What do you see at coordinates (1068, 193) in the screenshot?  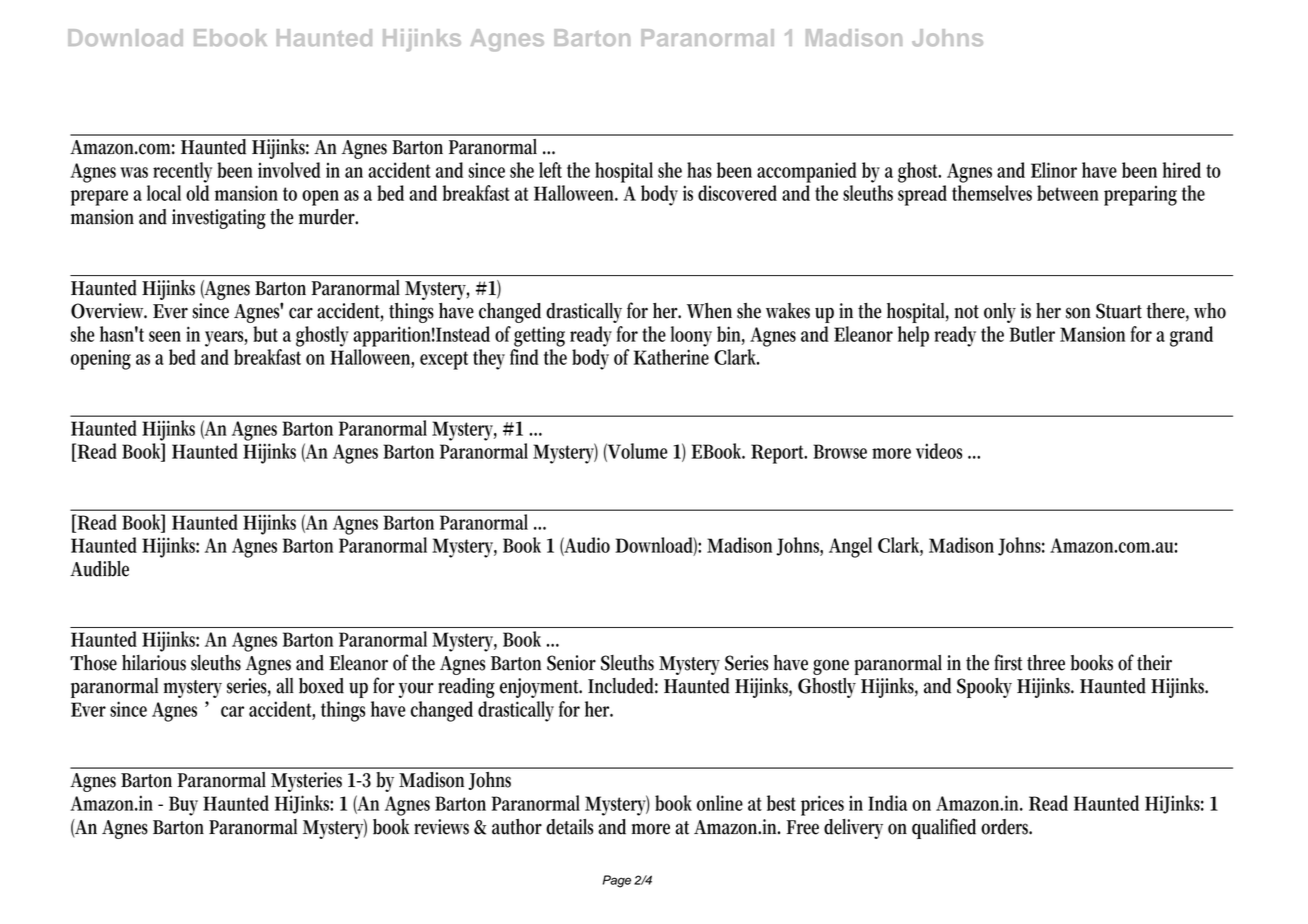 I see `between` at bounding box center [1068, 193].
